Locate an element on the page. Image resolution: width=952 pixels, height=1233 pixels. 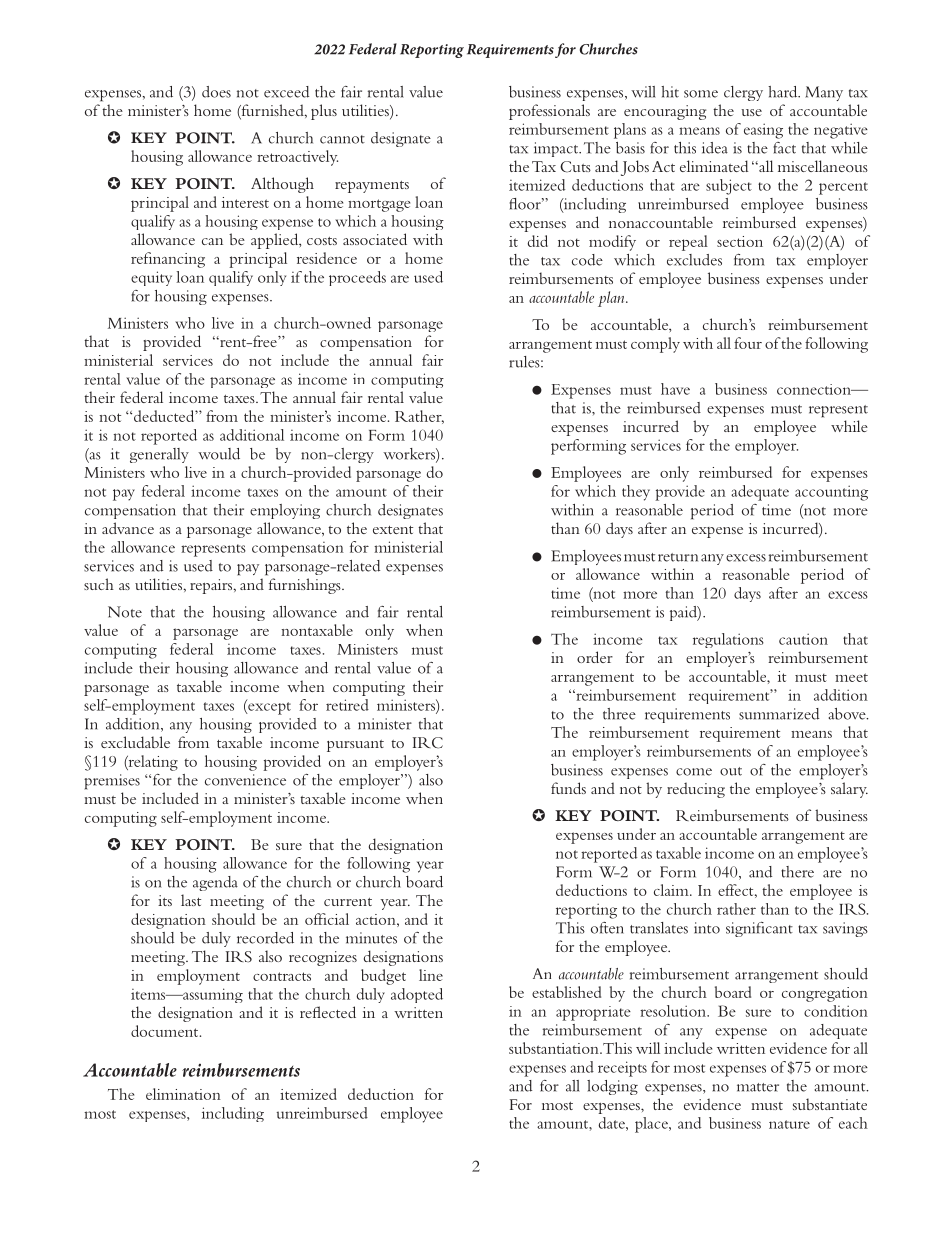
does is located at coordinates (216, 92).
